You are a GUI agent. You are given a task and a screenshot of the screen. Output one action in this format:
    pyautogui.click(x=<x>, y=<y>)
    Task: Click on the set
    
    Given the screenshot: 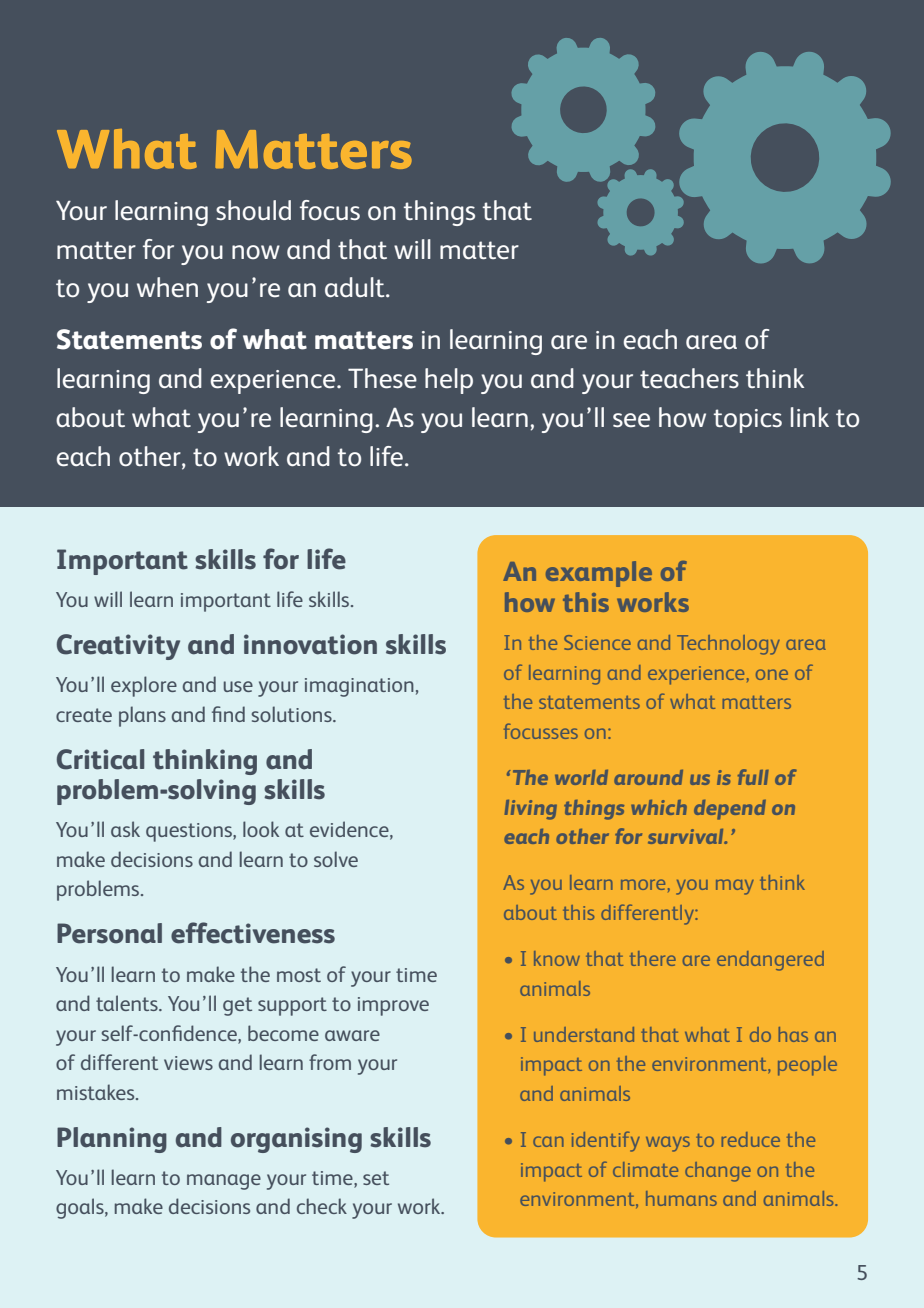 What is the action you would take?
    pyautogui.click(x=376, y=1178)
